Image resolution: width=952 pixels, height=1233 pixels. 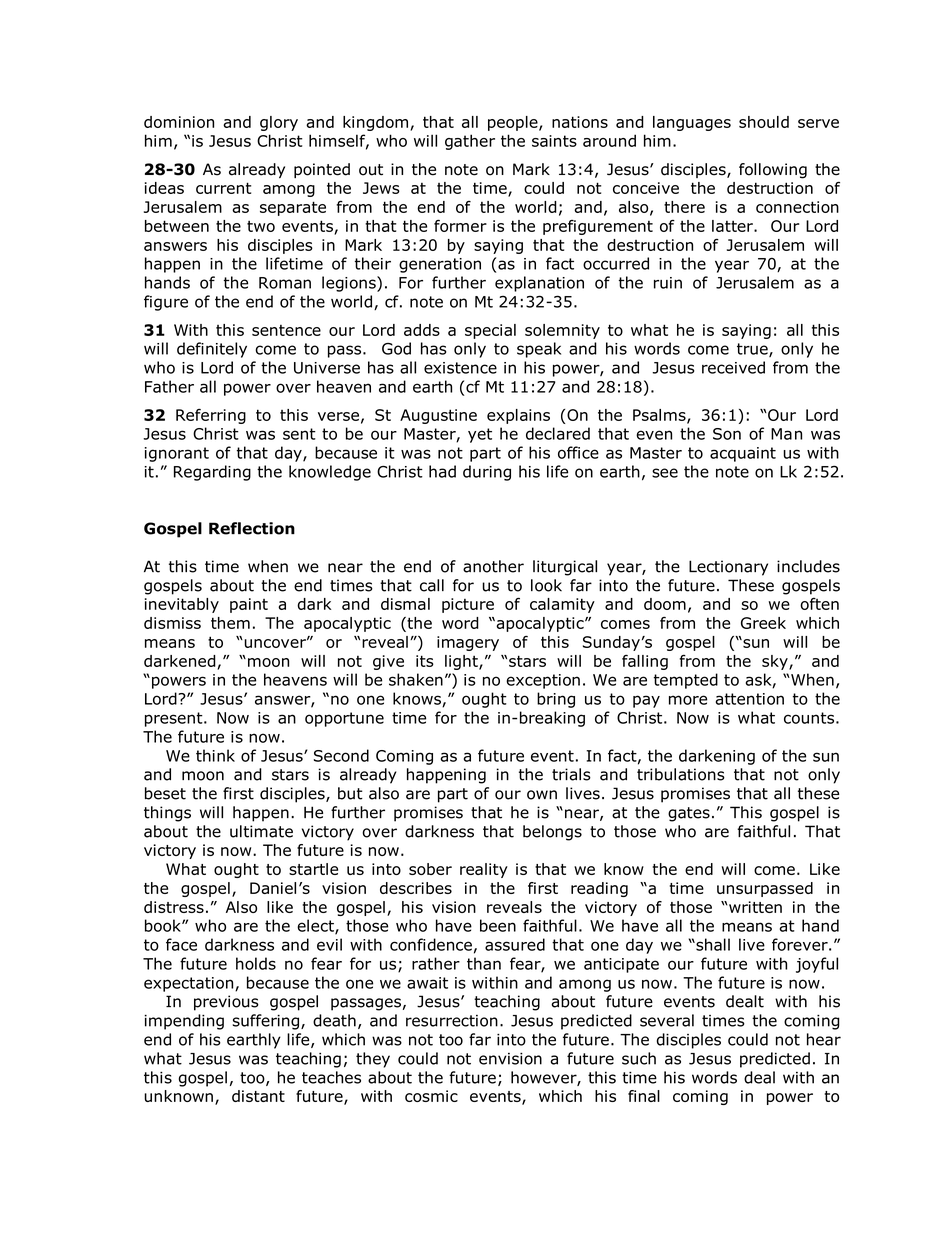 I want to click on during, so click(x=487, y=473).
